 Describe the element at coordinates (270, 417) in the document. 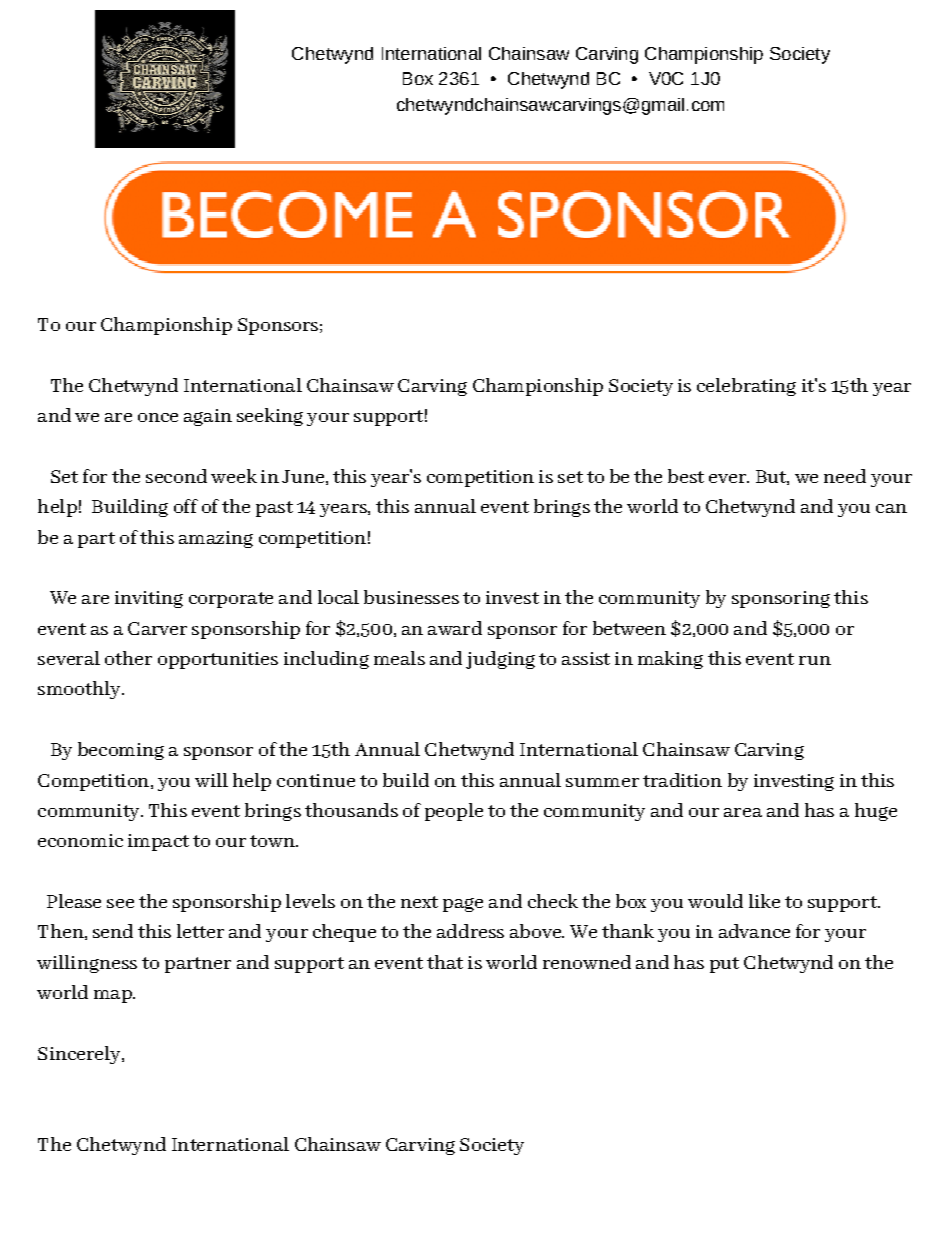

I see `seeking` at that location.
